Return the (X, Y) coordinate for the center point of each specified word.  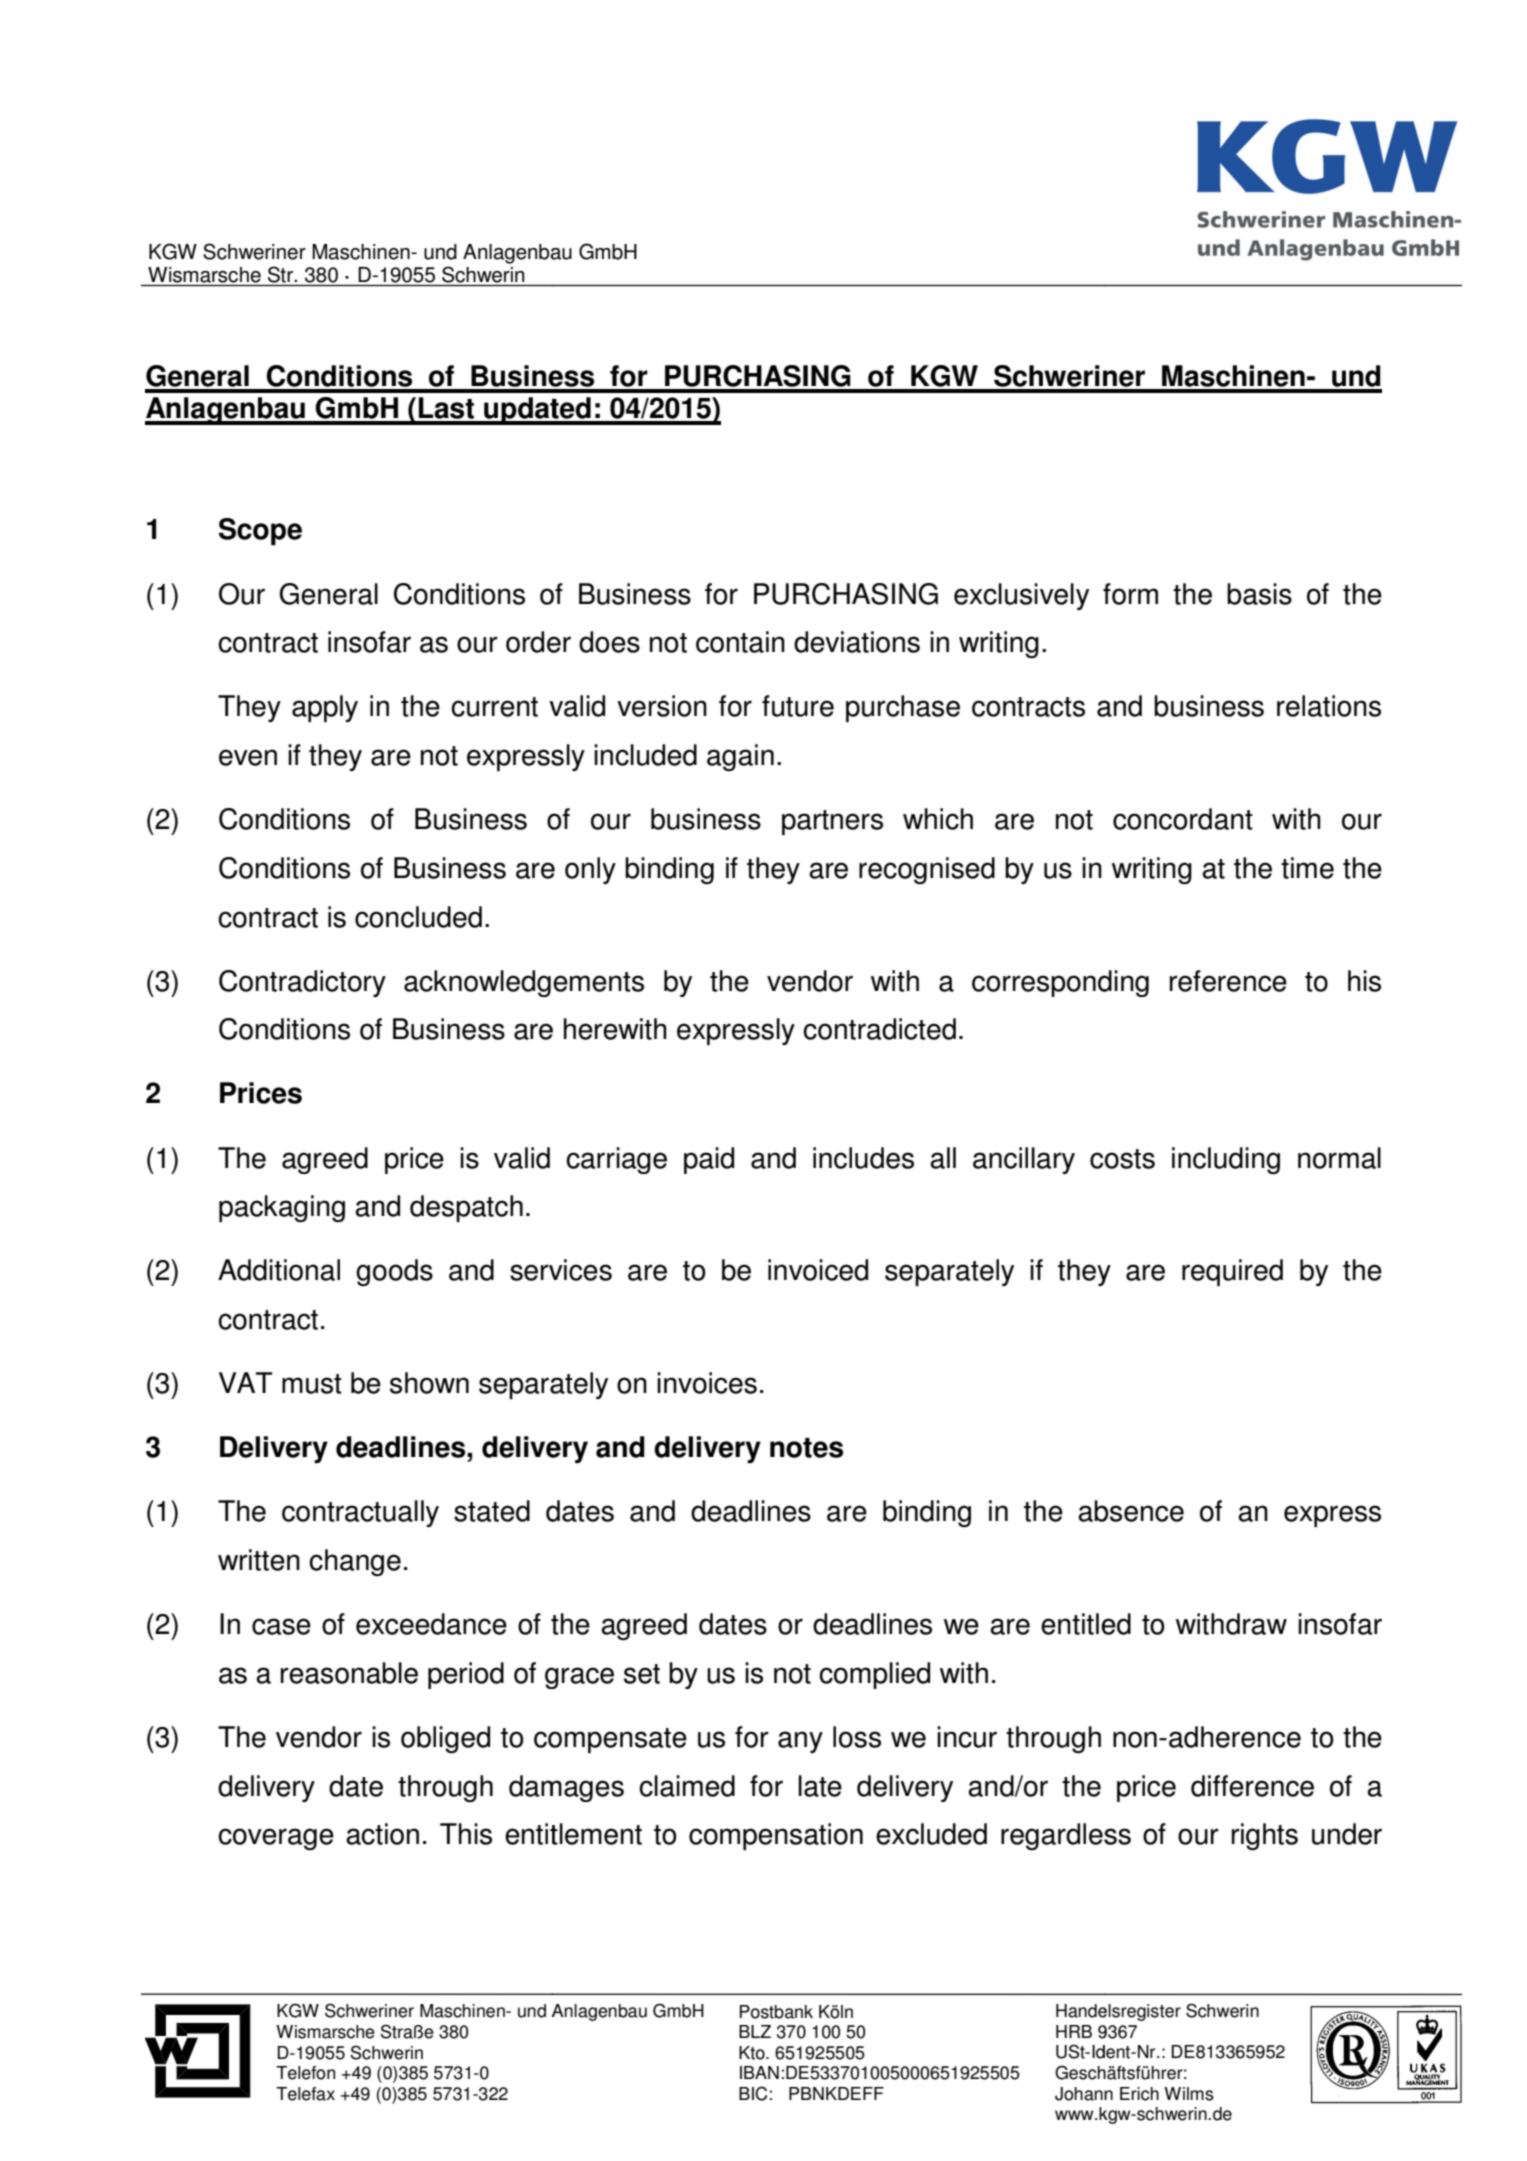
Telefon (305, 2073)
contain (740, 642)
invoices (707, 1383)
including (1226, 1160)
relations (1329, 706)
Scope (260, 532)
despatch (466, 1208)
